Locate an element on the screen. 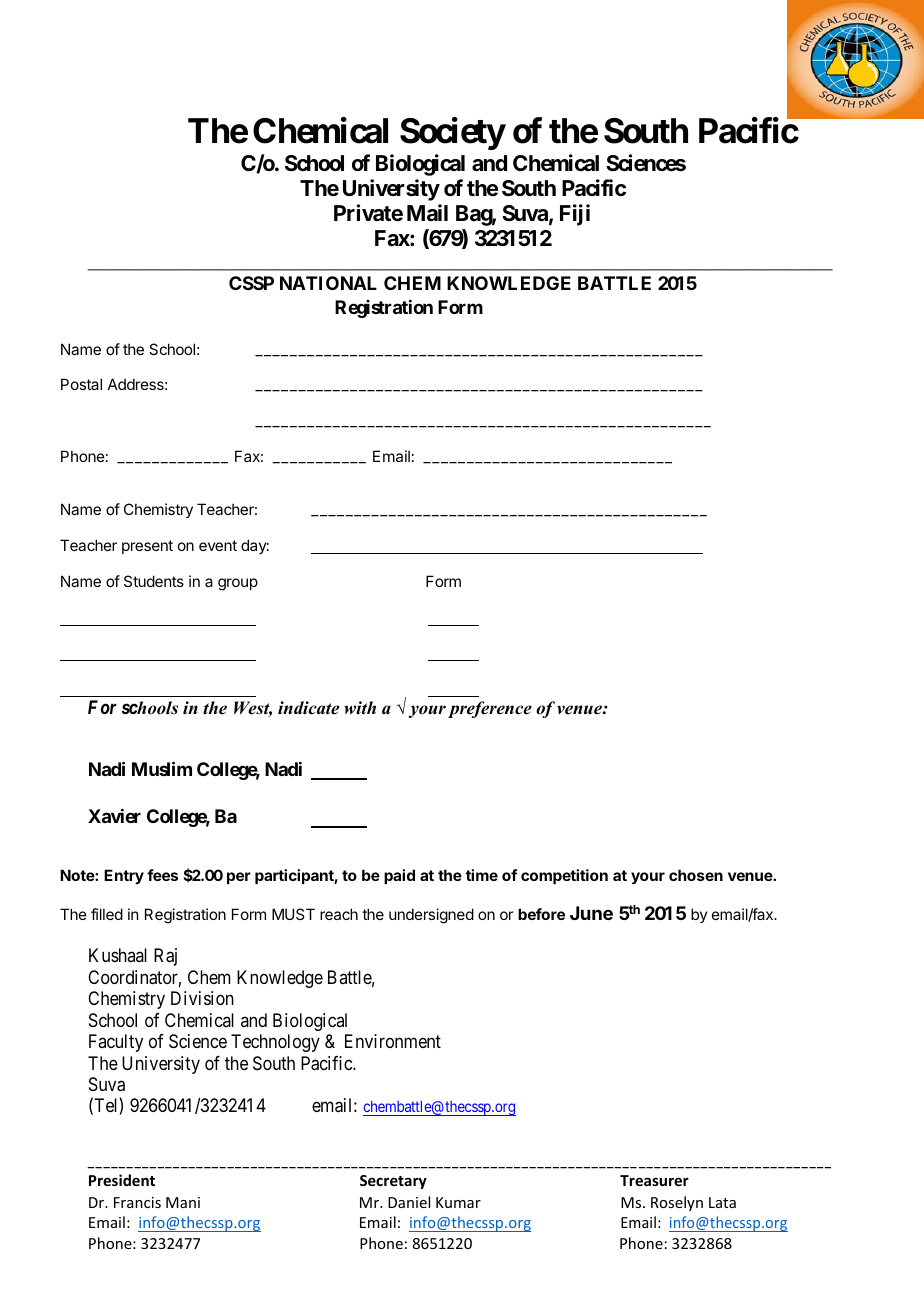 The height and width of the screenshot is (1307, 924). with is located at coordinates (360, 708).
